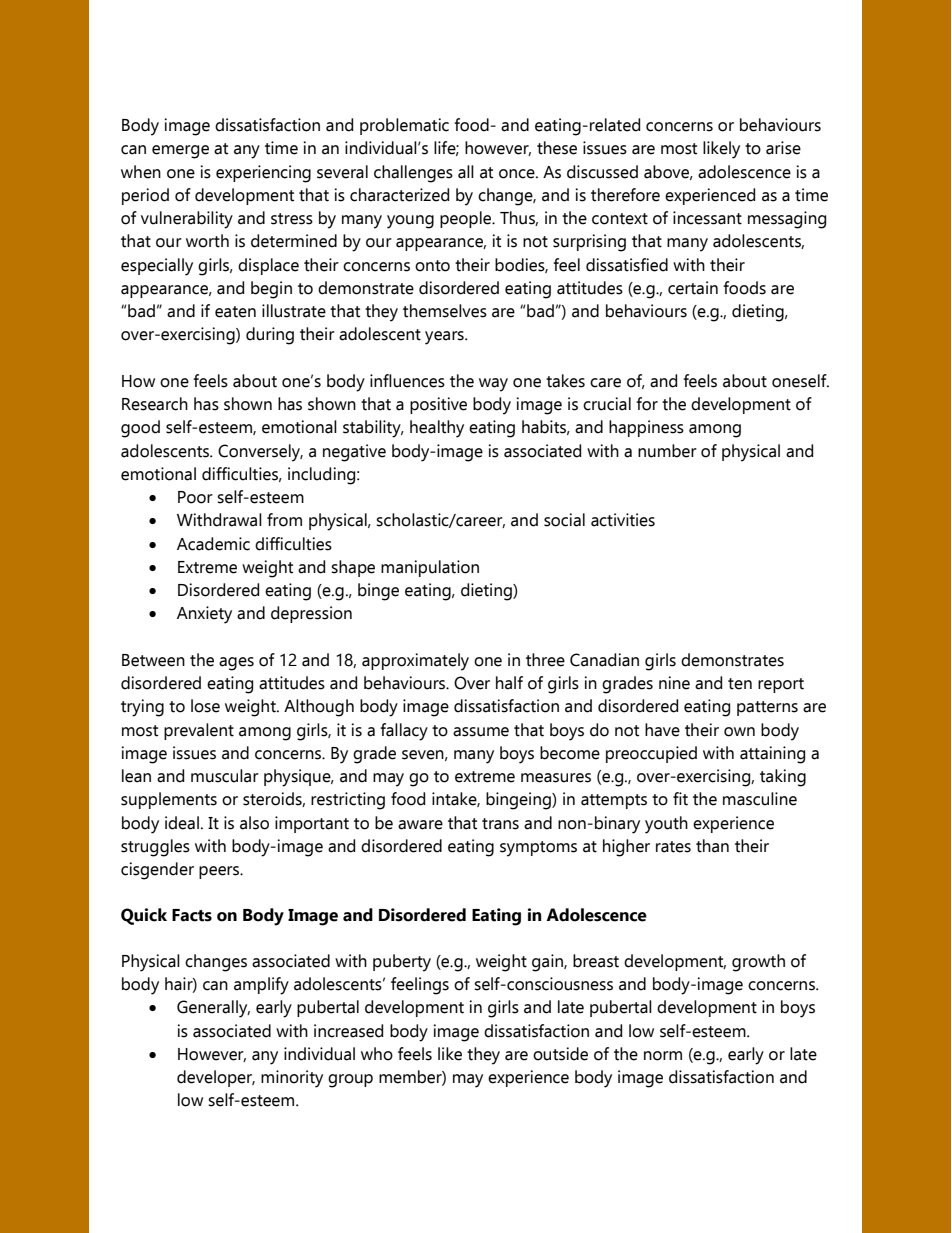 This screenshot has width=952, height=1233. I want to click on experiencing, so click(263, 174).
